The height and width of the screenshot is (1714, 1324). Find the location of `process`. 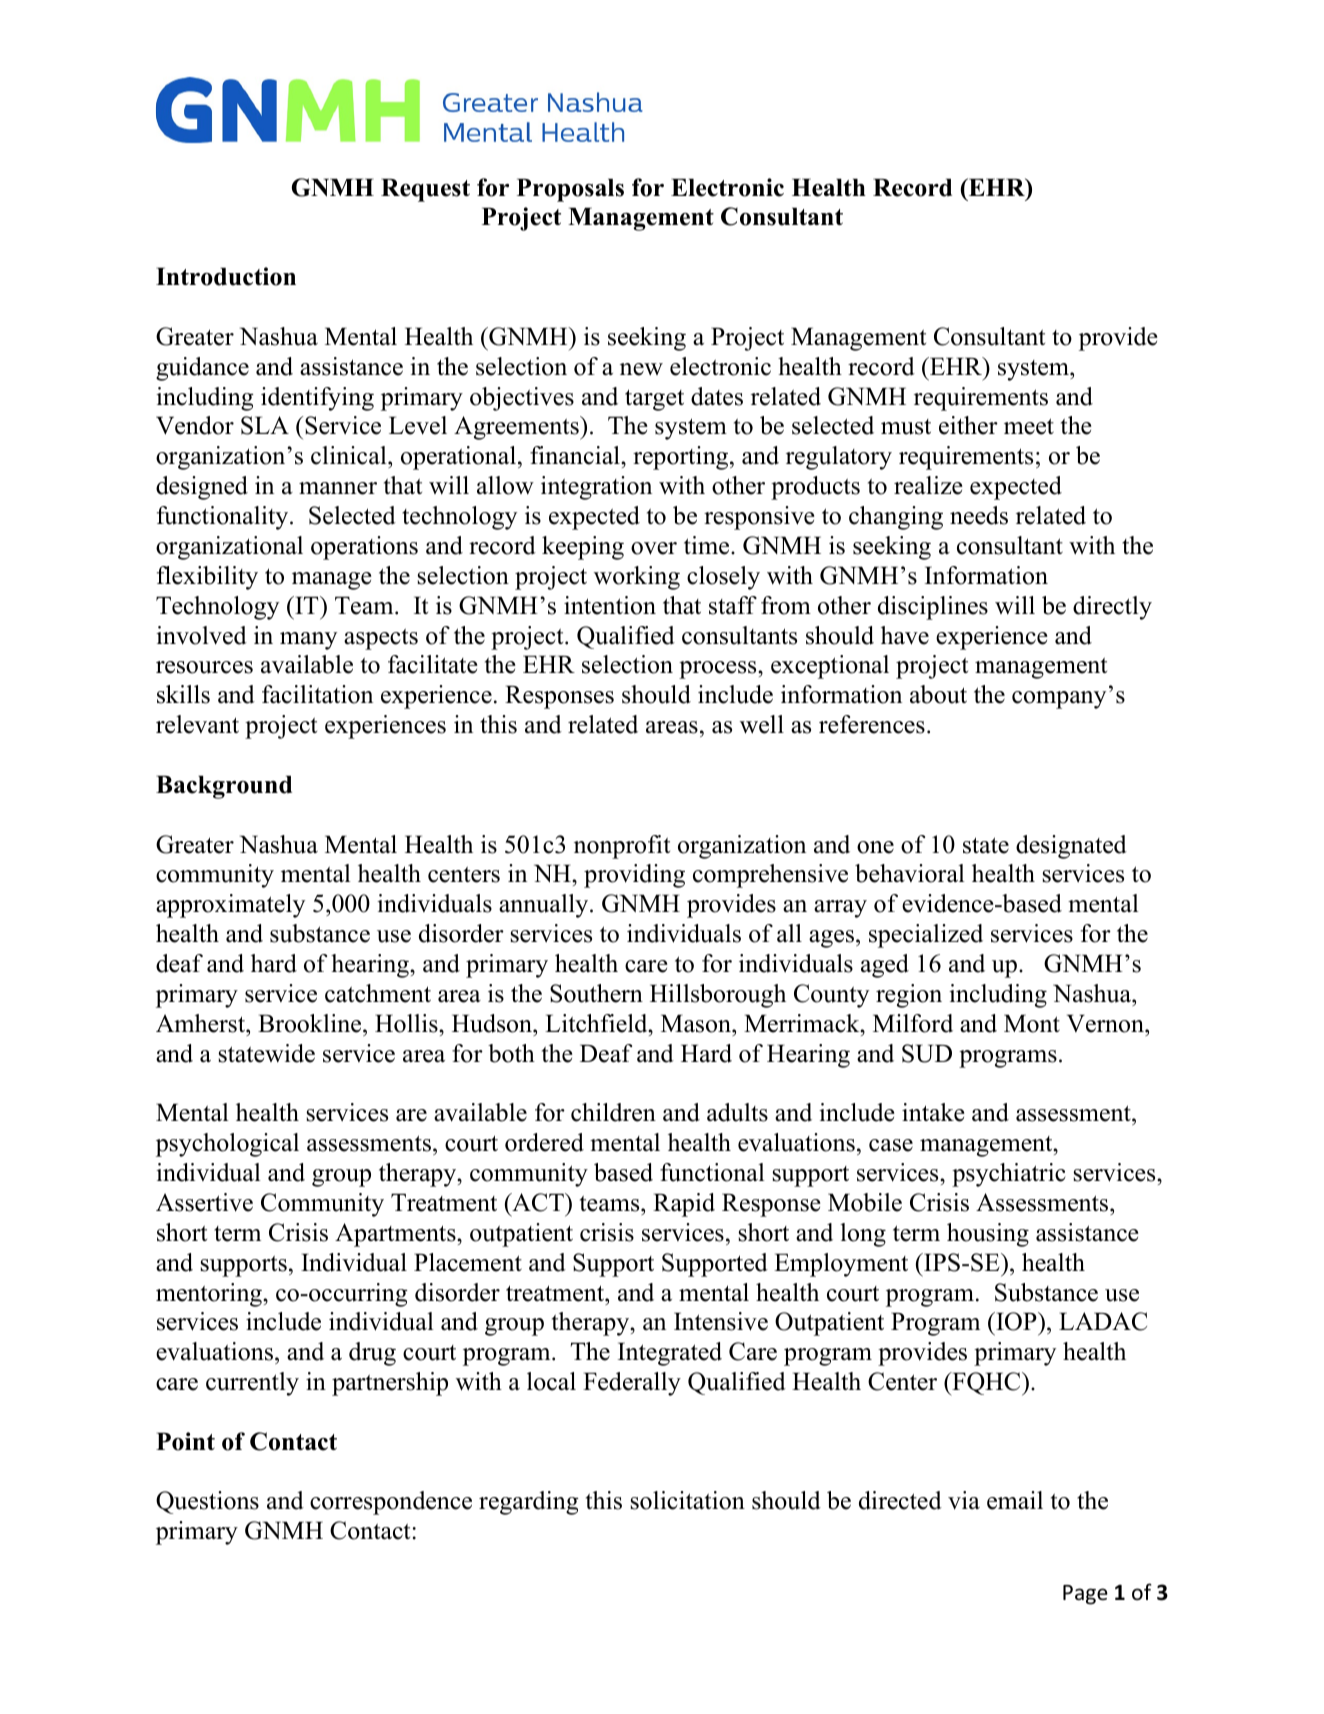

process is located at coordinates (719, 670).
